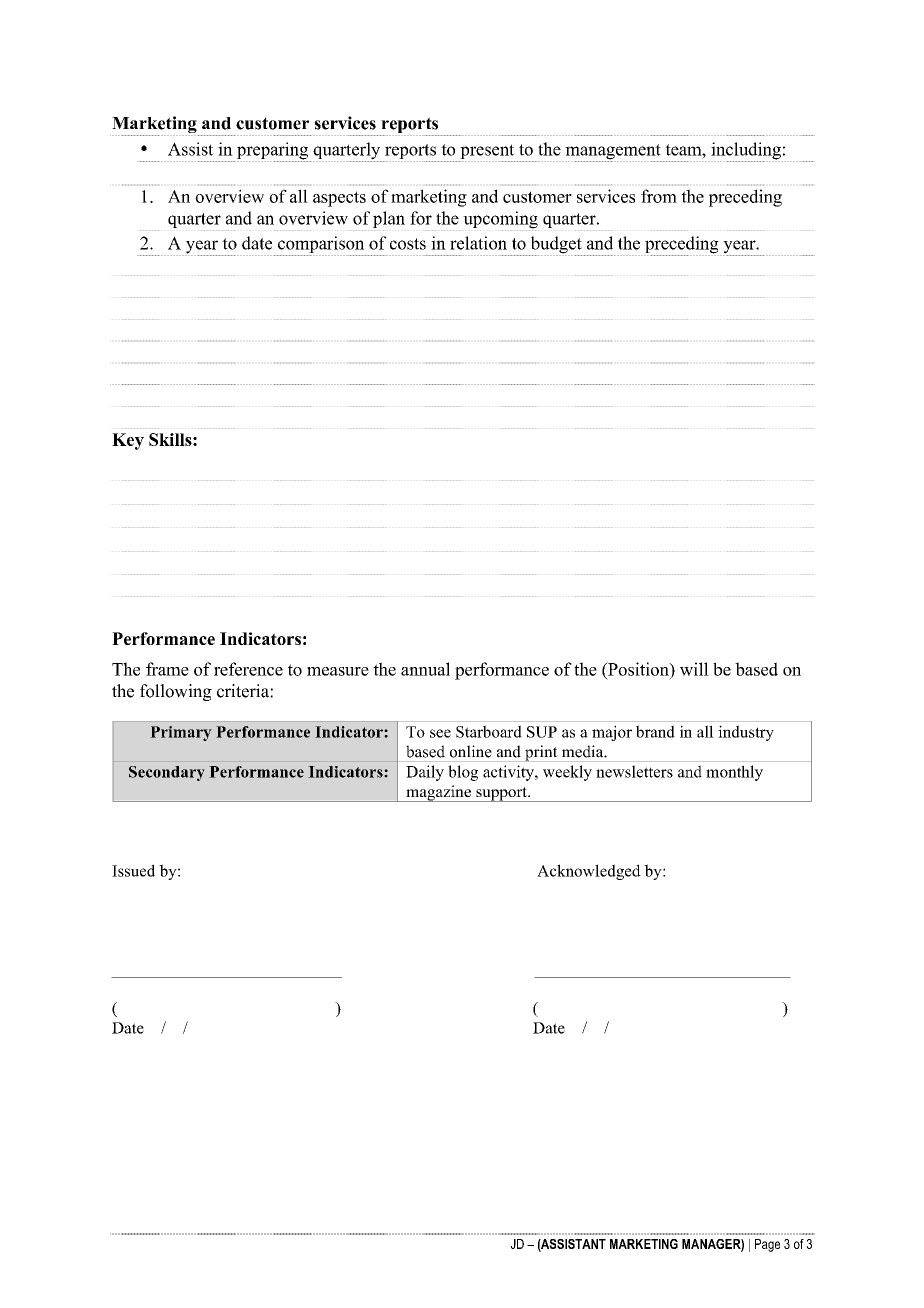 Image resolution: width=924 pixels, height=1308 pixels. What do you see at coordinates (589, 872) in the document?
I see `Acknowledged` at bounding box center [589, 872].
